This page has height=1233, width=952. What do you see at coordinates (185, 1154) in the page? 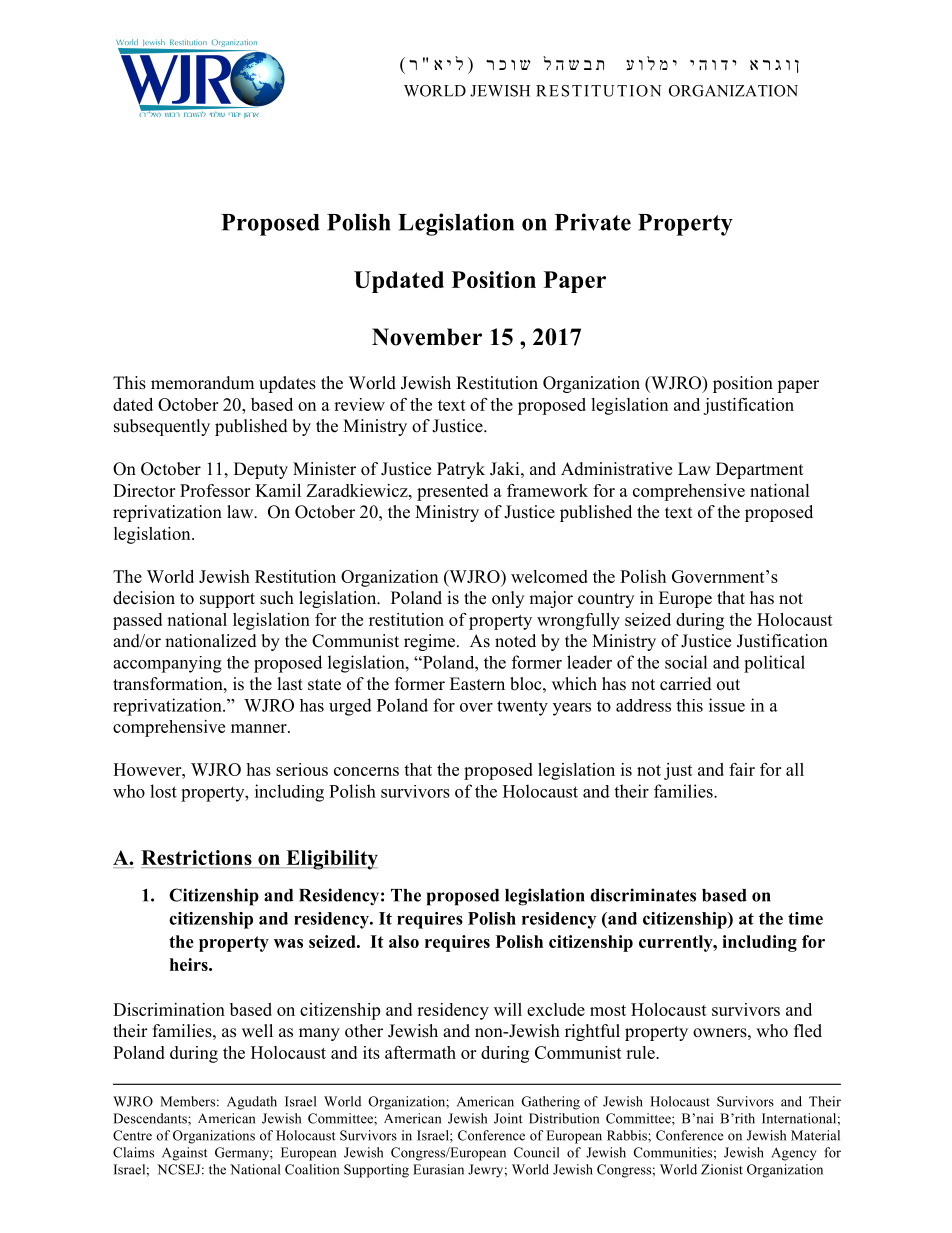
I see `Against` at bounding box center [185, 1154].
